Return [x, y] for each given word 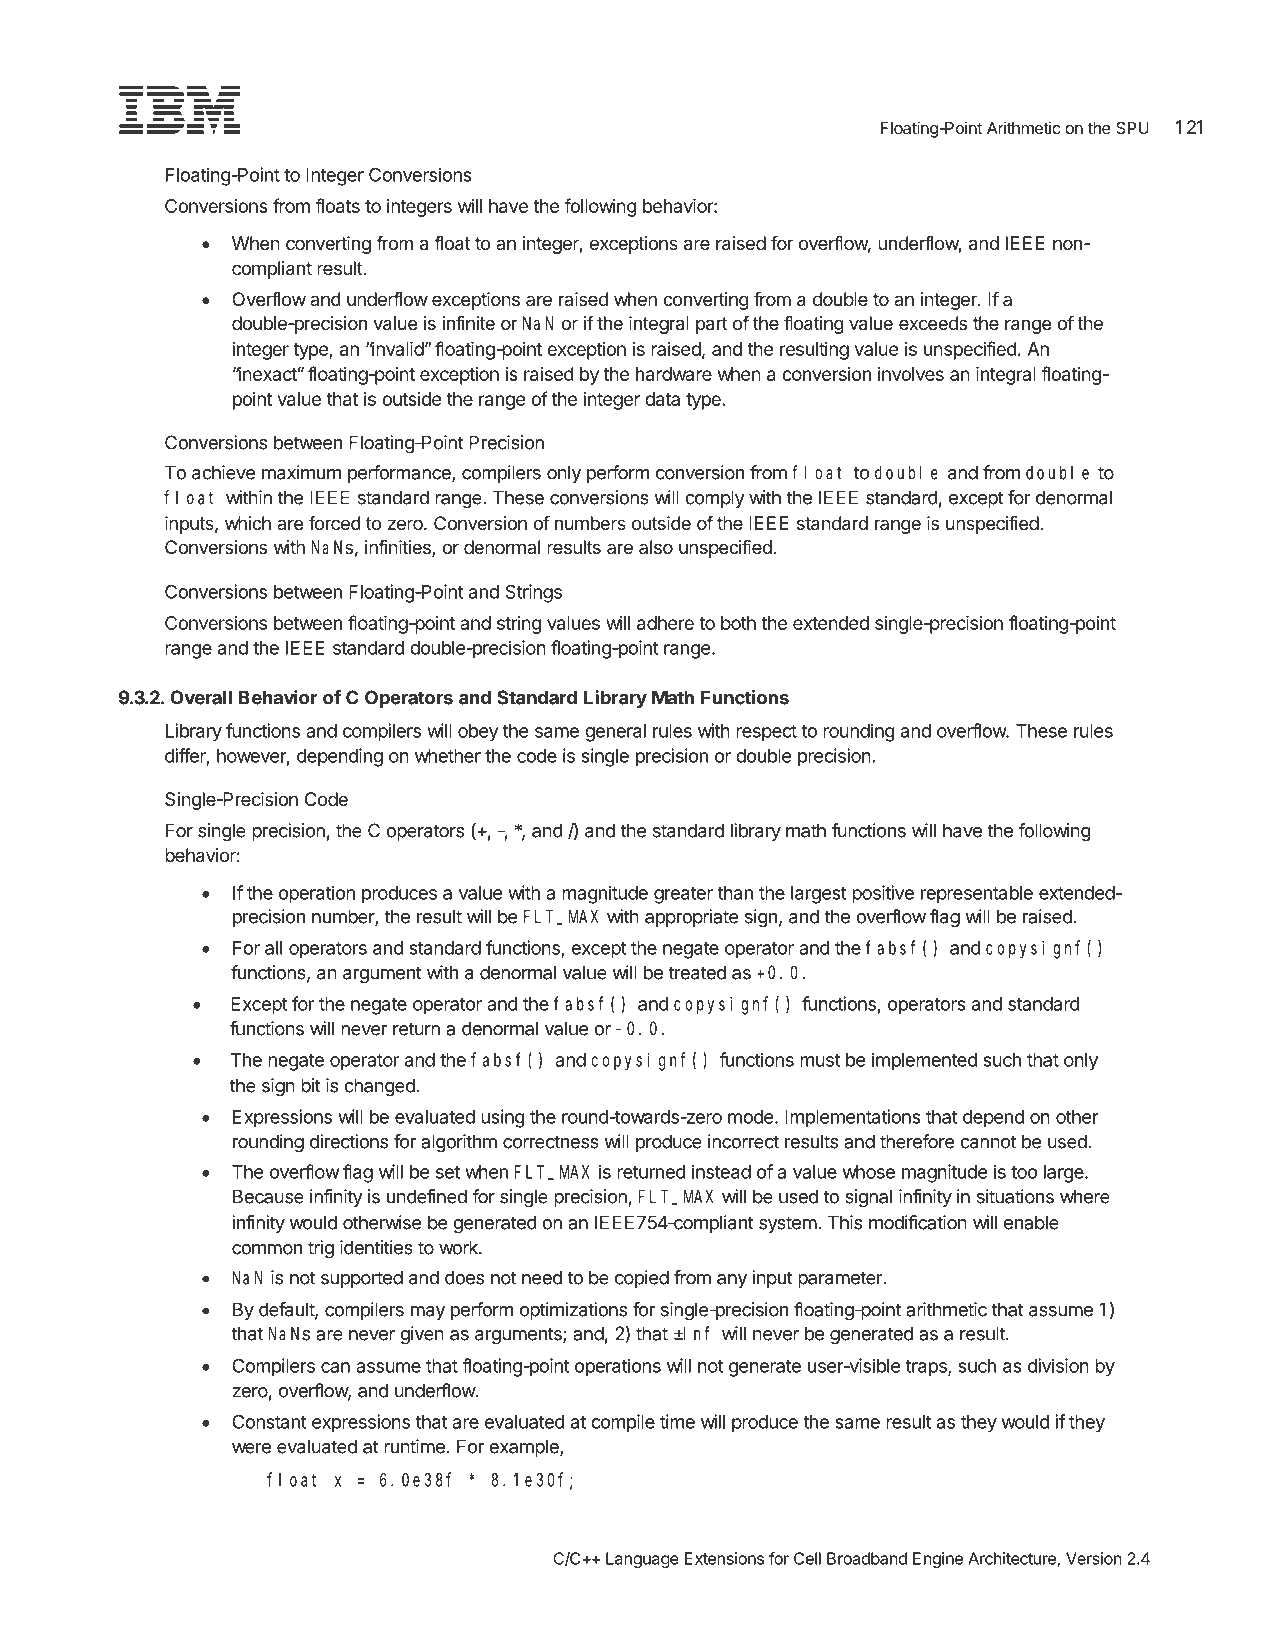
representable [977, 894]
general [615, 733]
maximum [301, 472]
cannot [988, 1142]
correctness [551, 1142]
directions [349, 1141]
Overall [201, 697]
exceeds [933, 323]
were [251, 1448]
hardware [674, 374]
